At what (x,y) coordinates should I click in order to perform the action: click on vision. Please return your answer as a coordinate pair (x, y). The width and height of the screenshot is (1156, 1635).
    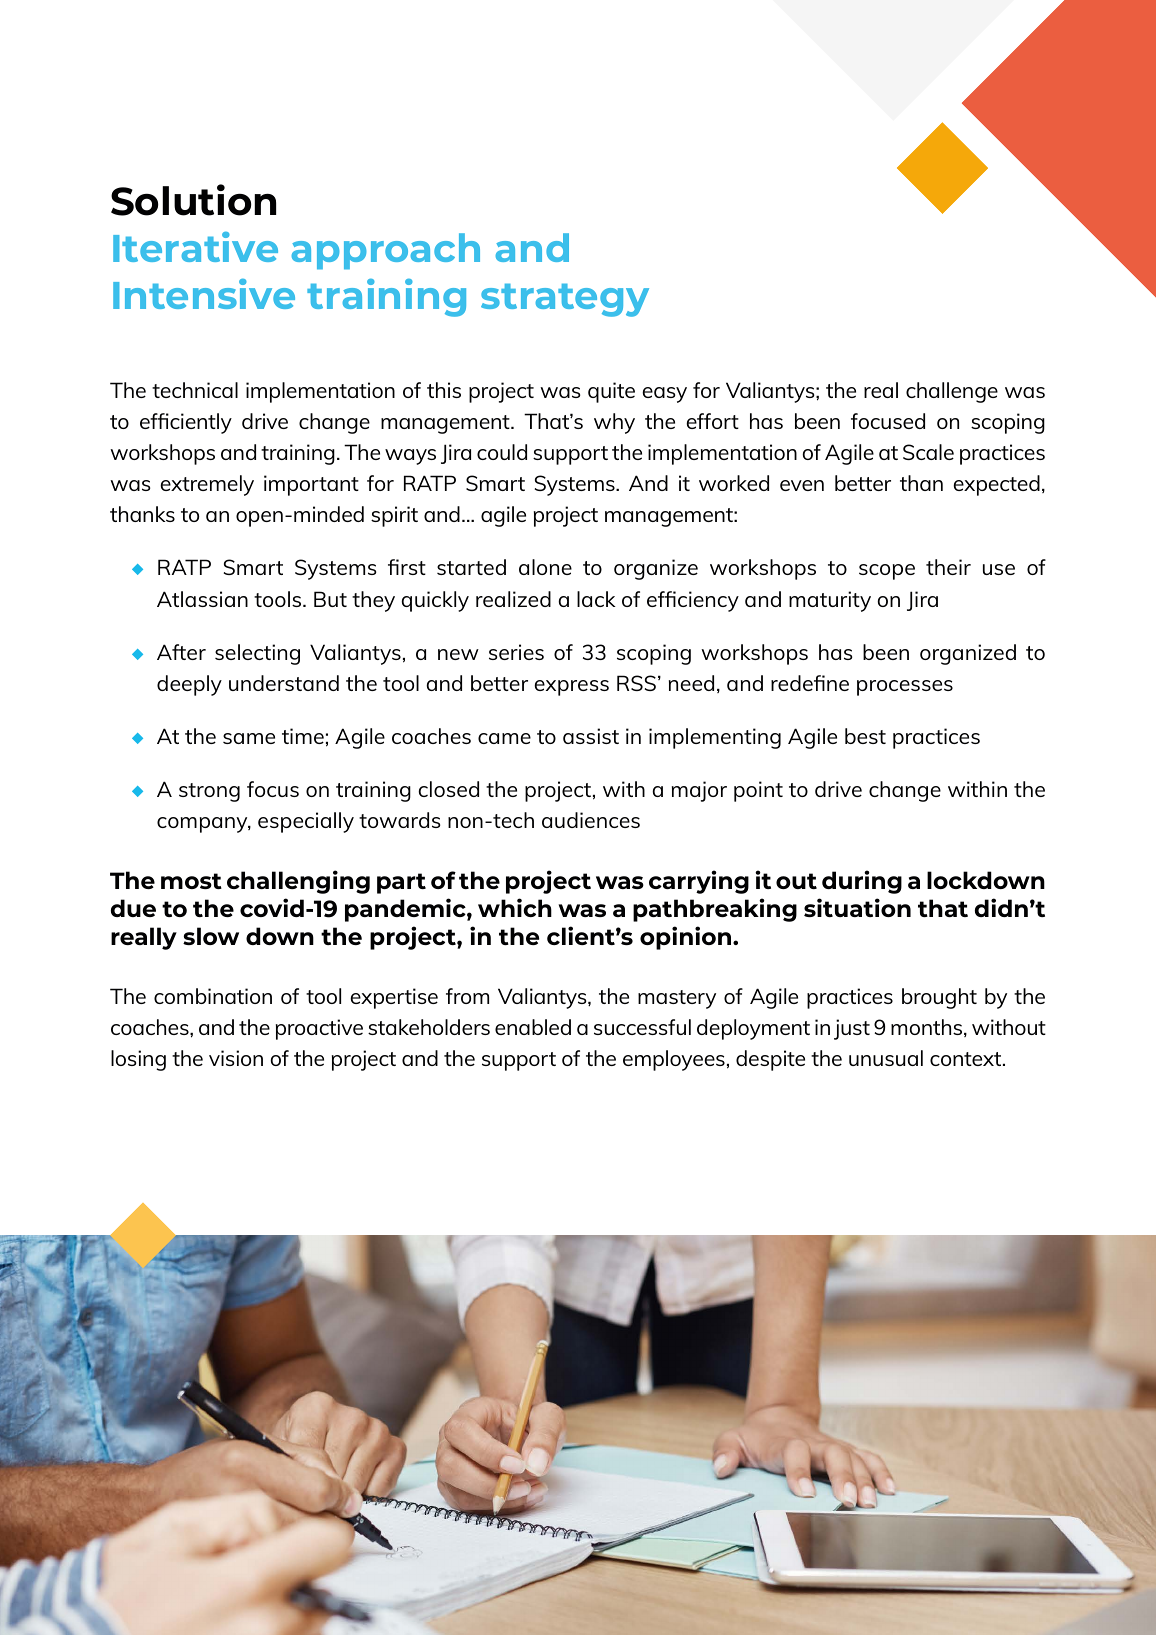
    Looking at the image, I should click on (236, 1058).
